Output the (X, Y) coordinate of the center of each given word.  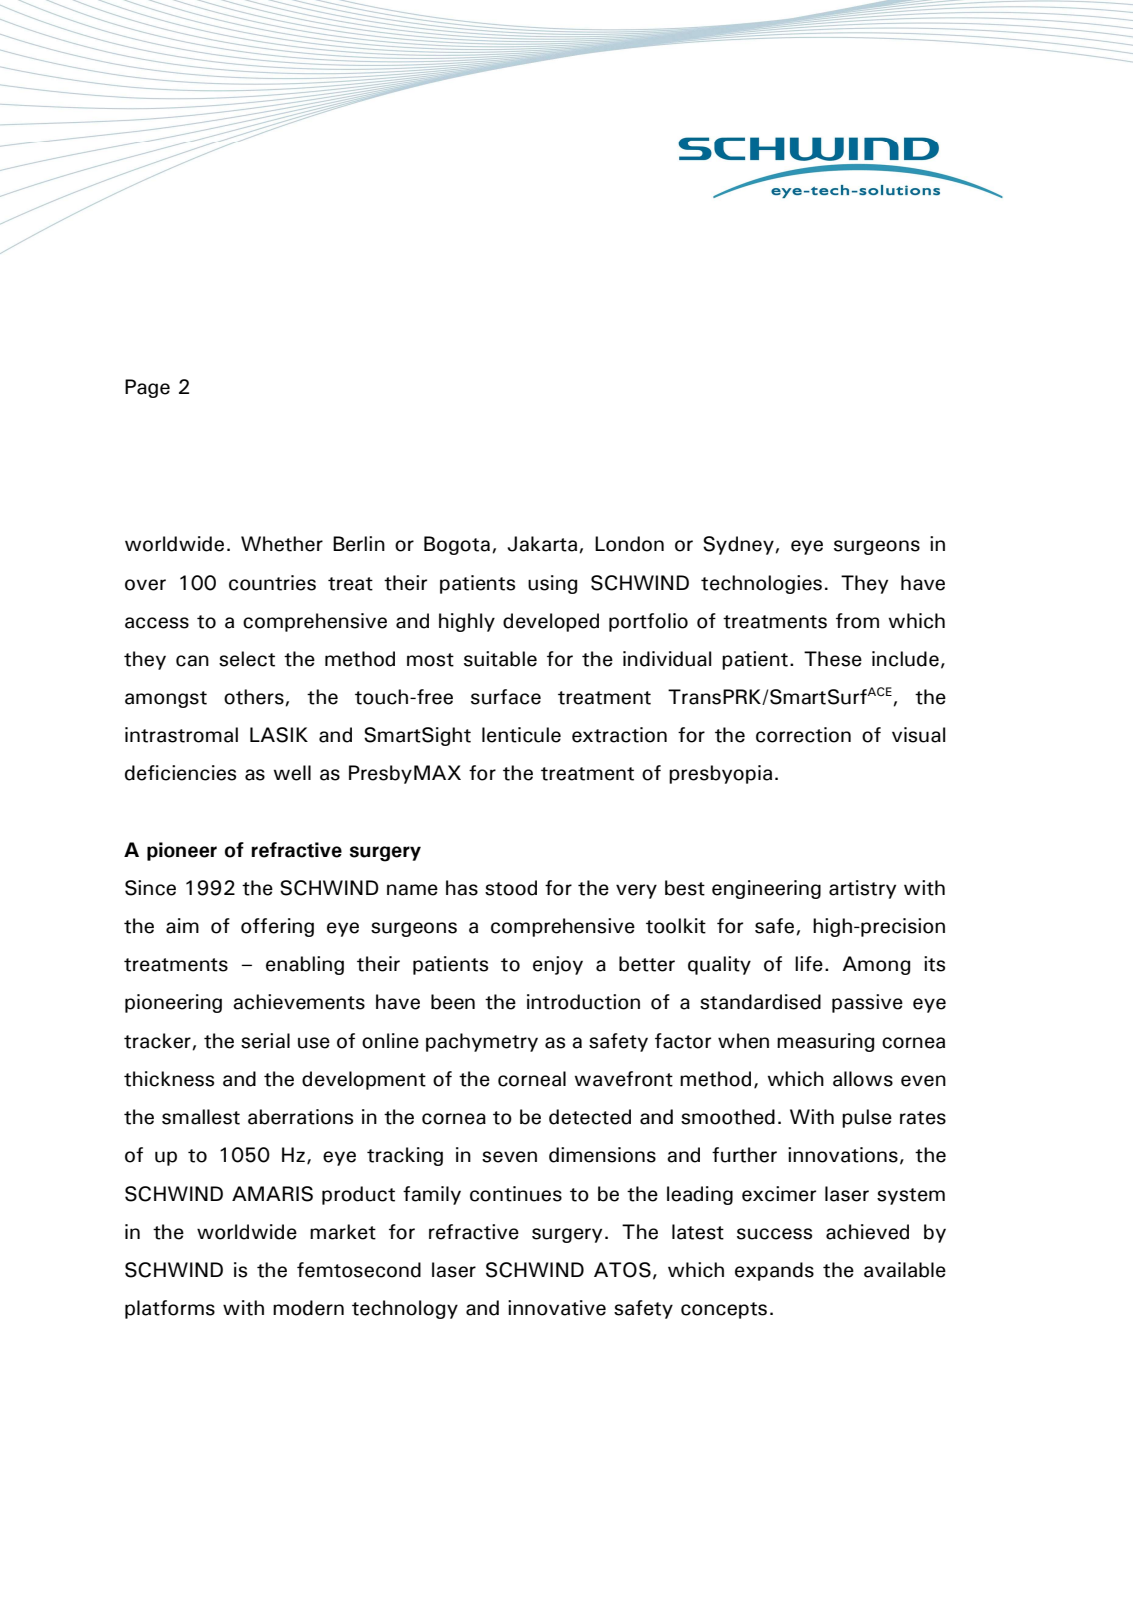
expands (774, 1271)
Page (147, 388)
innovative (557, 1308)
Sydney (739, 545)
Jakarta (543, 544)
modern (308, 1308)
